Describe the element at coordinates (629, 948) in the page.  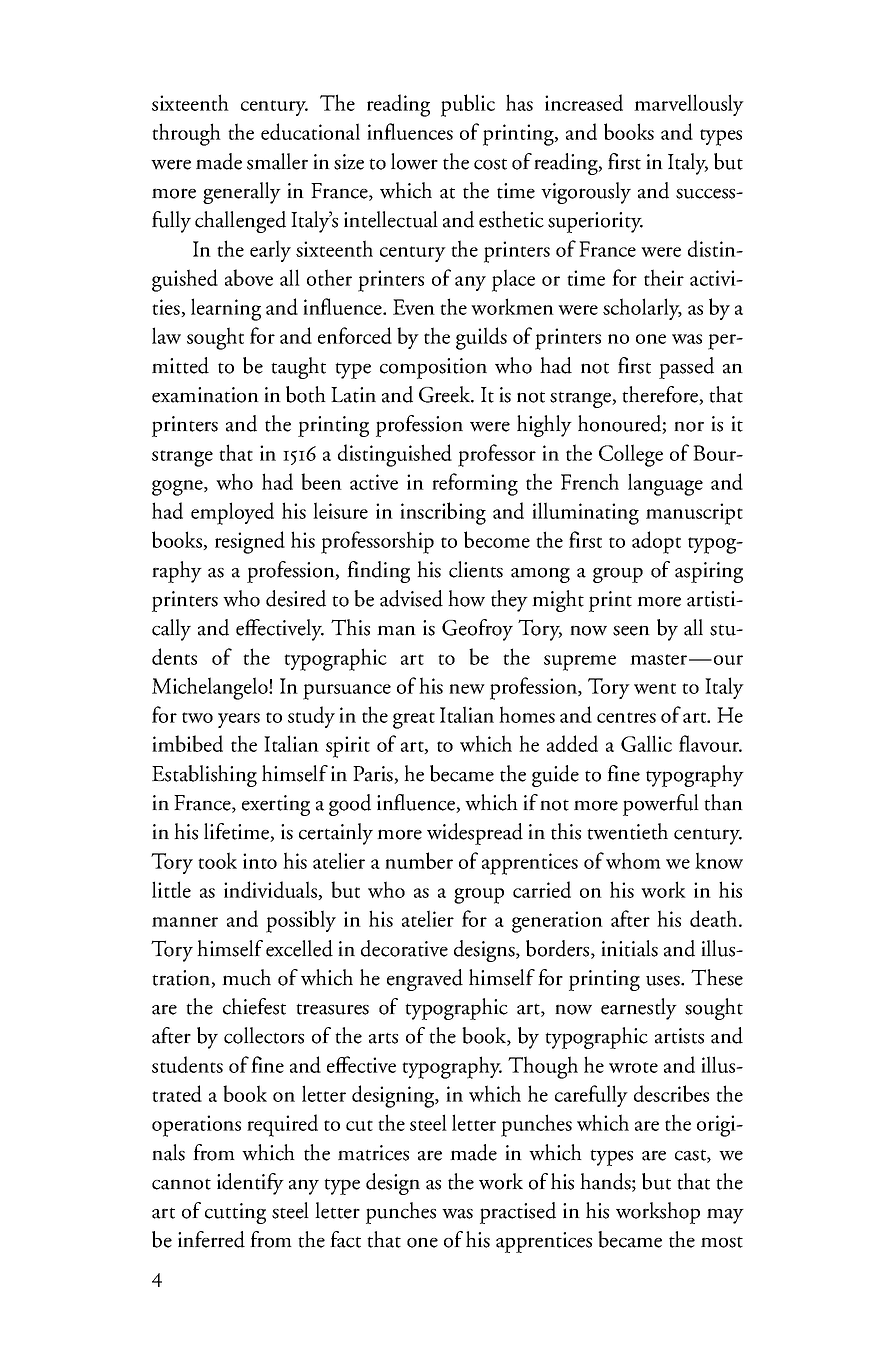
I see `initials` at that location.
